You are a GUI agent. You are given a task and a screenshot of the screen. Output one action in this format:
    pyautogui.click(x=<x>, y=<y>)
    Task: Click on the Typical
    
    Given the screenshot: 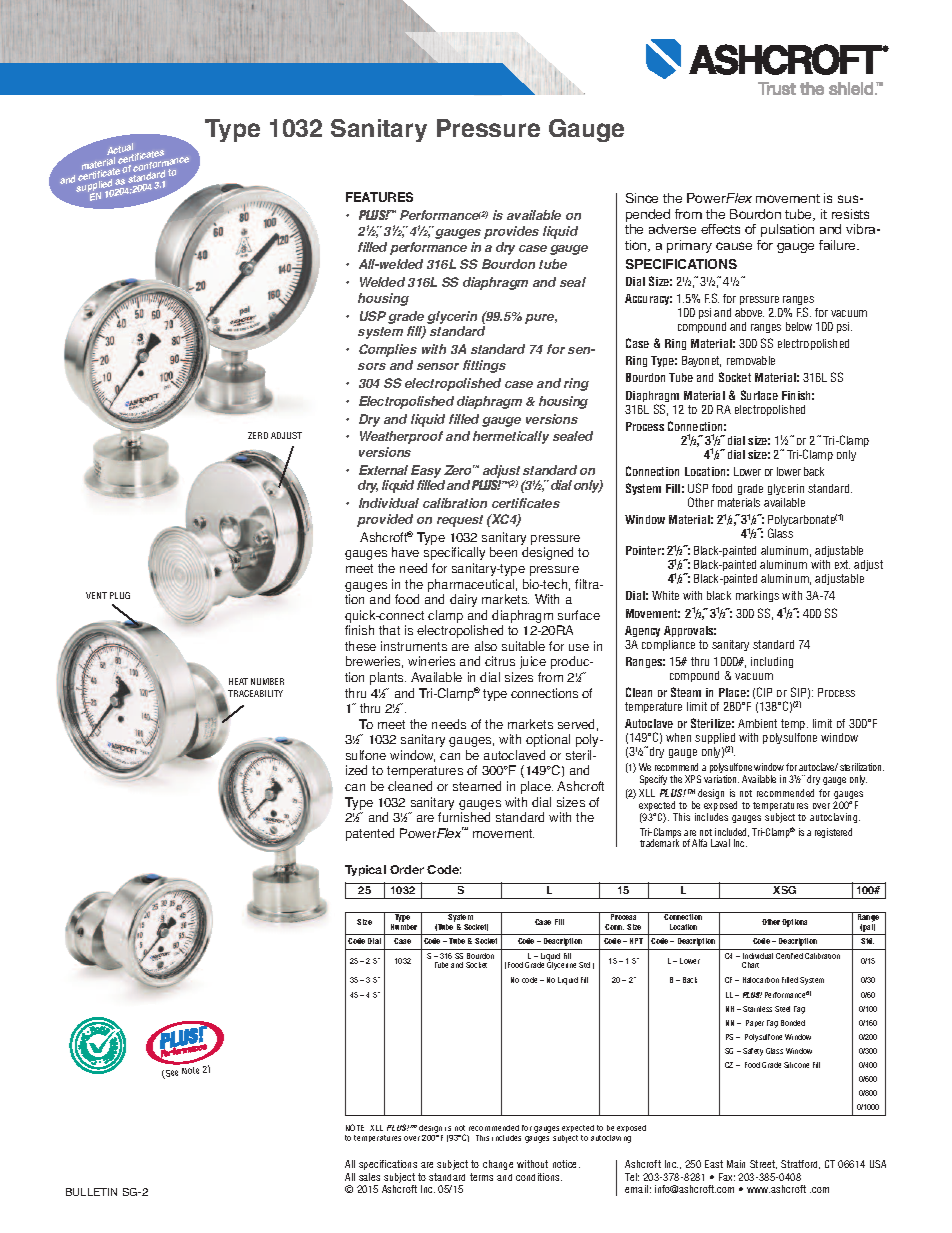 What is the action you would take?
    pyautogui.click(x=365, y=870)
